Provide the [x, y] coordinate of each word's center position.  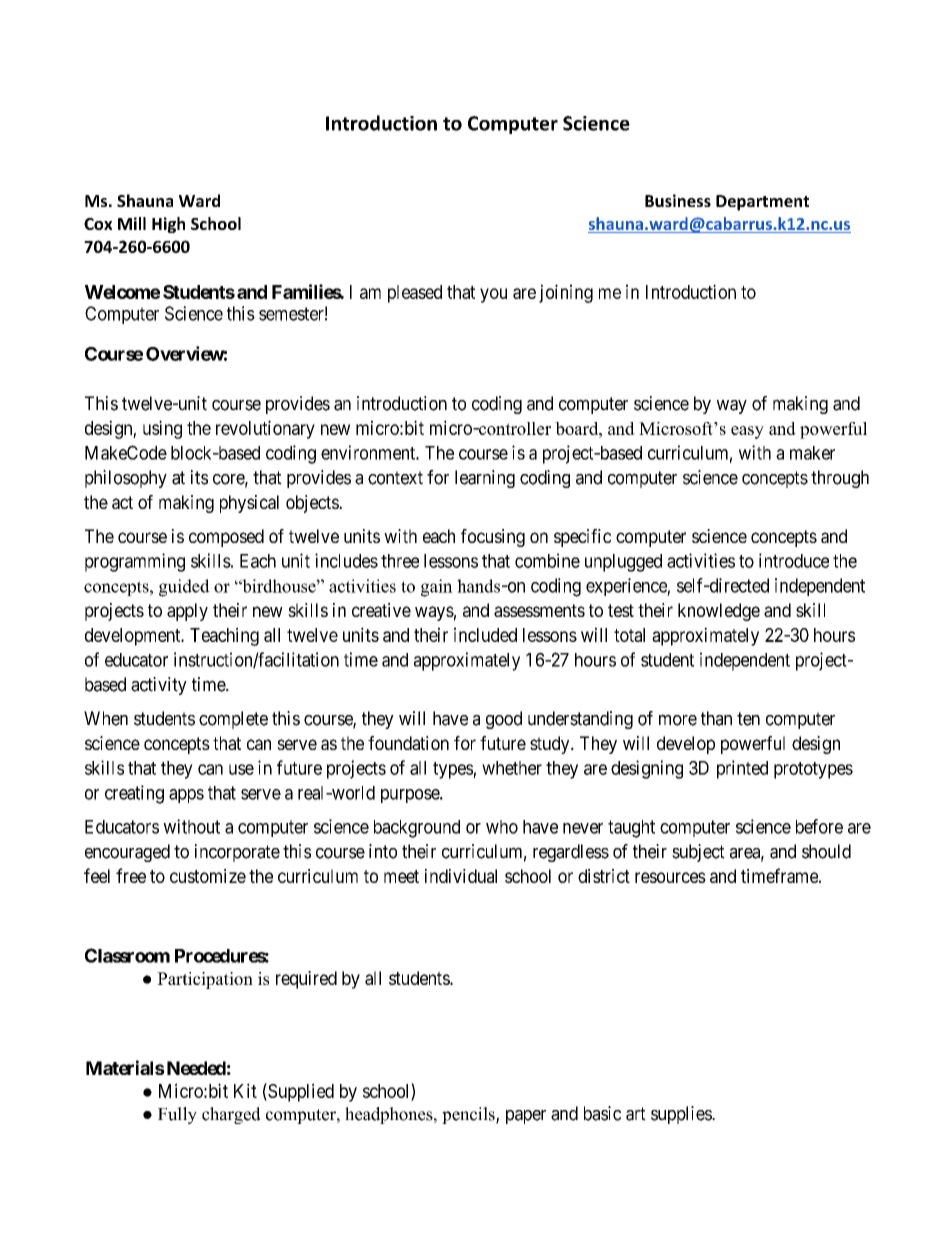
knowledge [719, 612]
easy [747, 432]
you [493, 295]
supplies [682, 1115]
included [485, 634]
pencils [469, 1115]
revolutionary [265, 429]
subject [698, 853]
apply [187, 612]
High [168, 225]
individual [461, 876]
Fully [177, 1115]
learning [485, 479]
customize [208, 876]
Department [762, 203]
